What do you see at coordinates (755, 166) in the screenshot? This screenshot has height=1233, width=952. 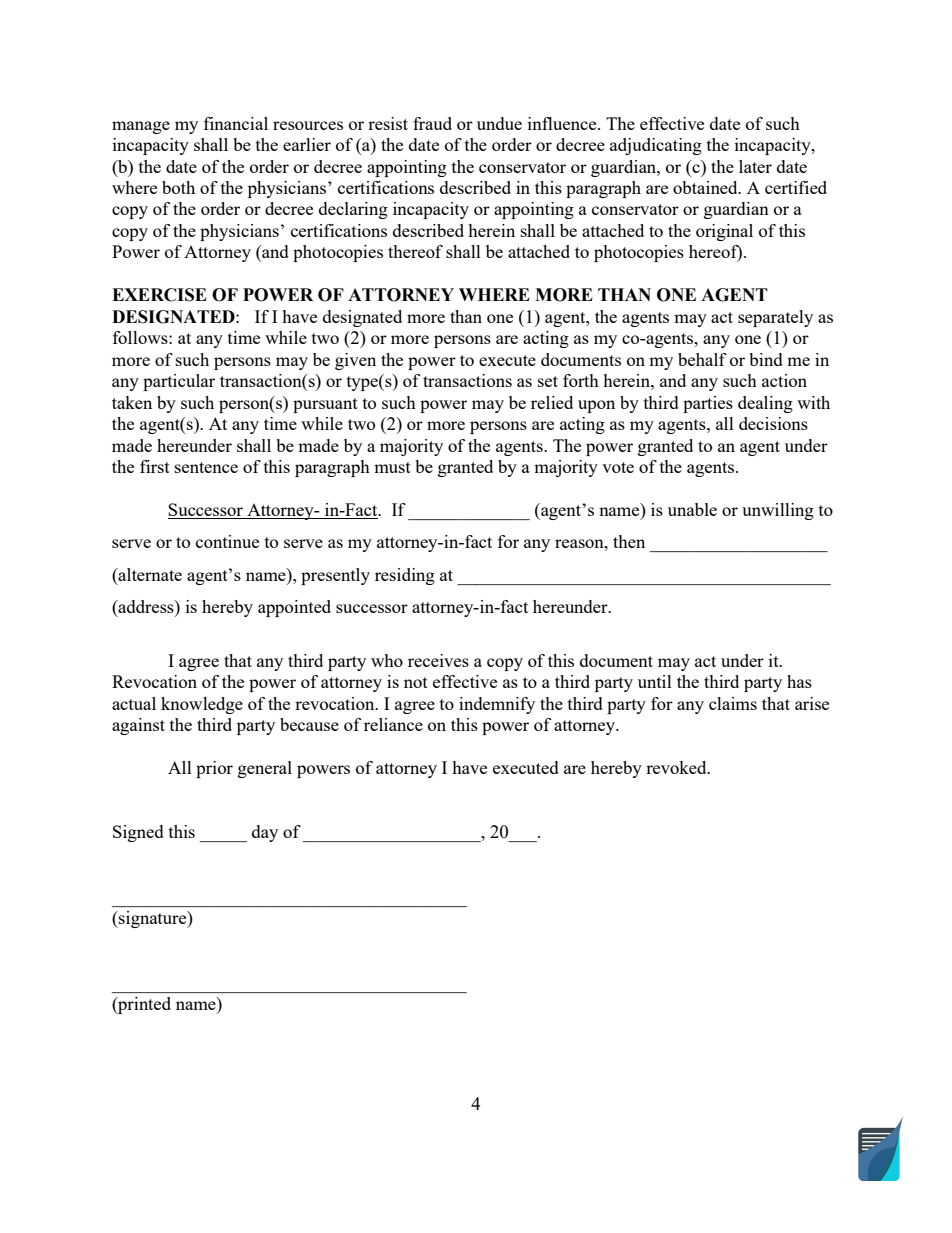 I see `later` at bounding box center [755, 166].
